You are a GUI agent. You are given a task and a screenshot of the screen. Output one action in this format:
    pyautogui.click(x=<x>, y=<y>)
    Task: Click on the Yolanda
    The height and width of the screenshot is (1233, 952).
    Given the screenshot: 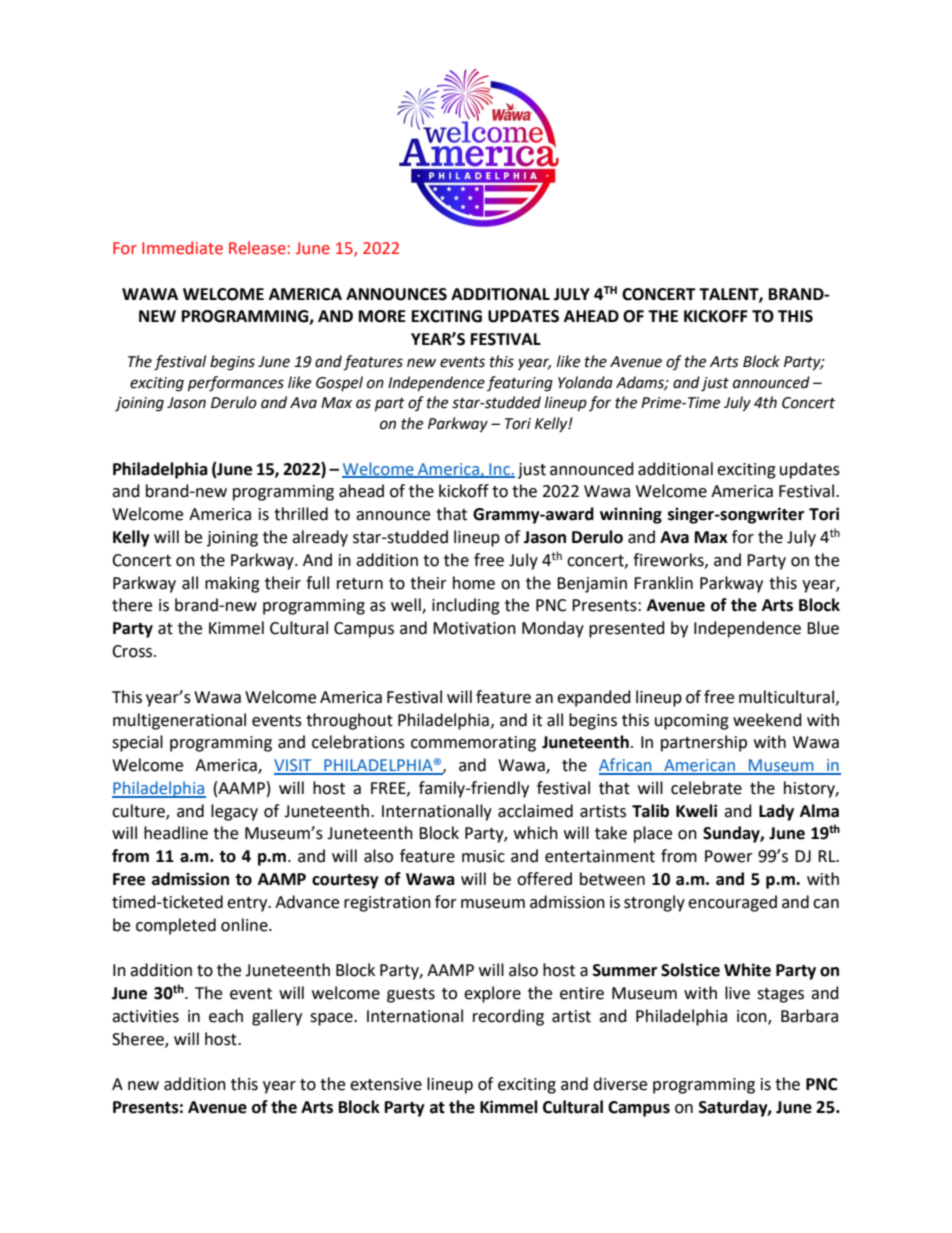 What is the action you would take?
    pyautogui.click(x=585, y=382)
